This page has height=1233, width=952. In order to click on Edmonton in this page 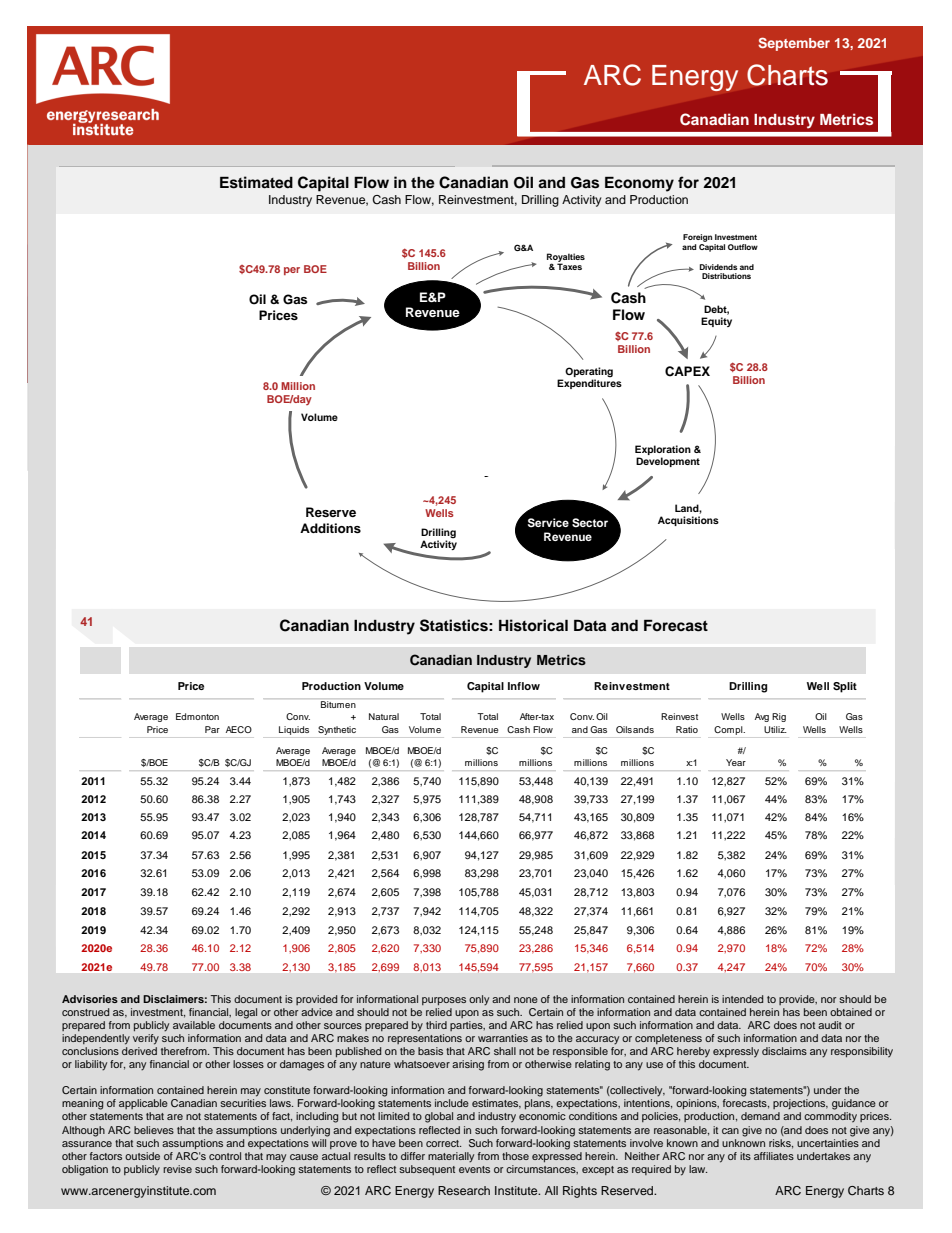, I will do `click(197, 716)`.
